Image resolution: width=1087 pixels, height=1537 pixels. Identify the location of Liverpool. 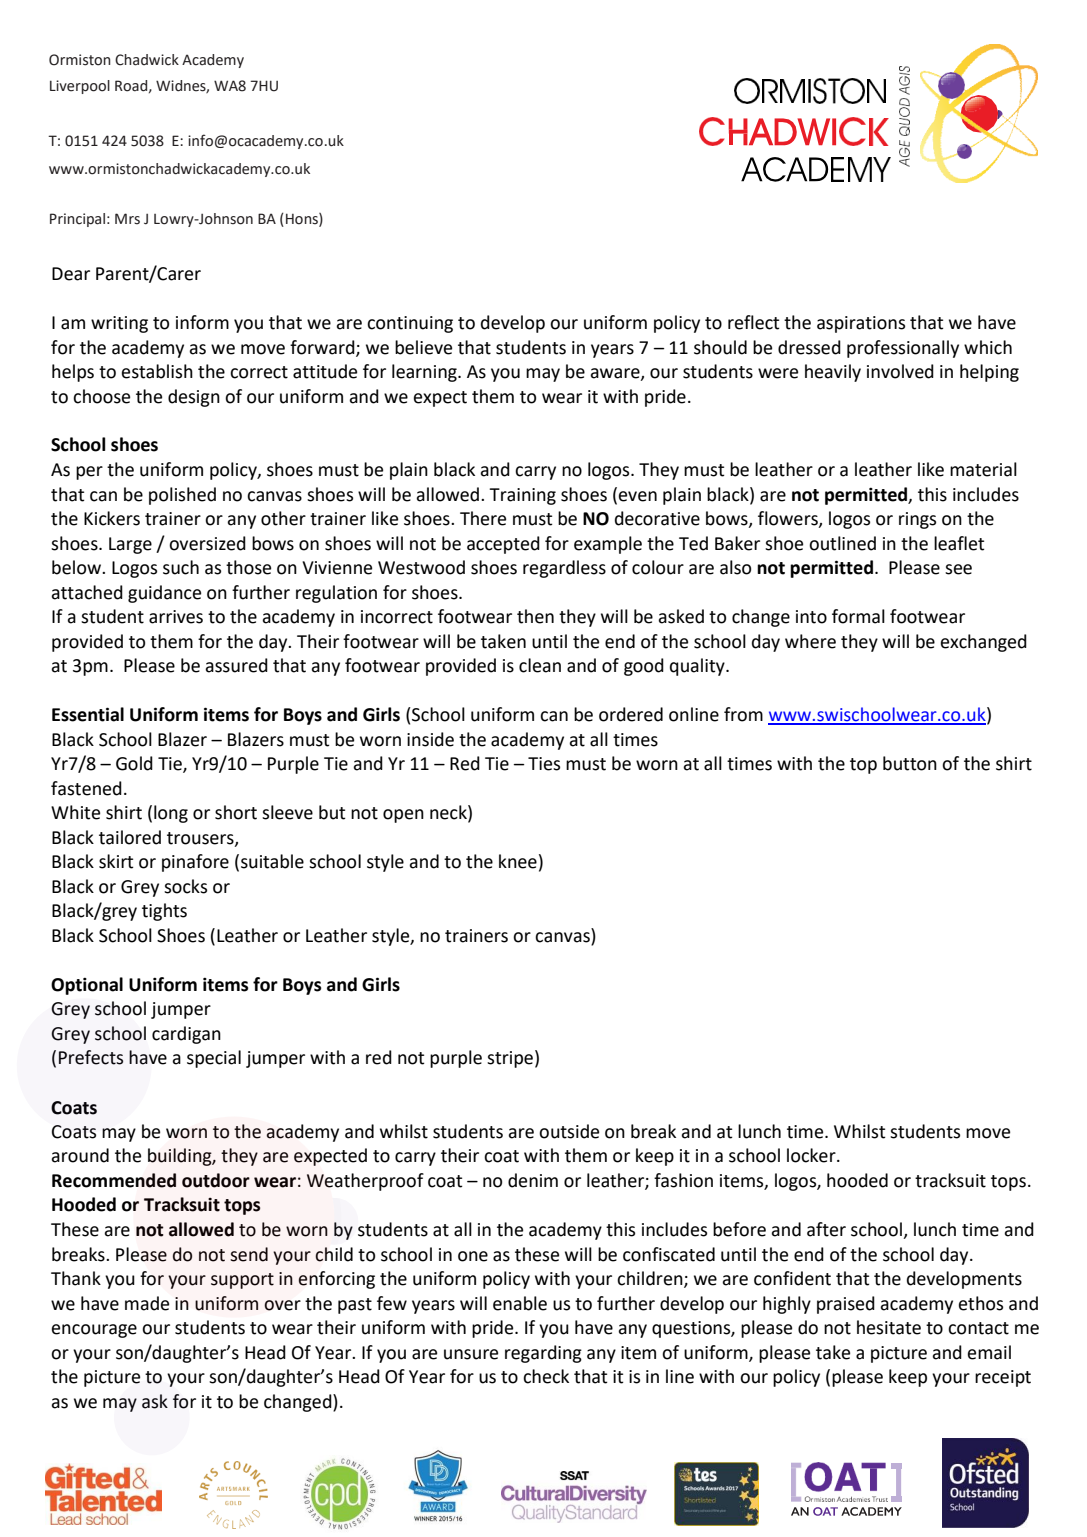
(80, 87).
